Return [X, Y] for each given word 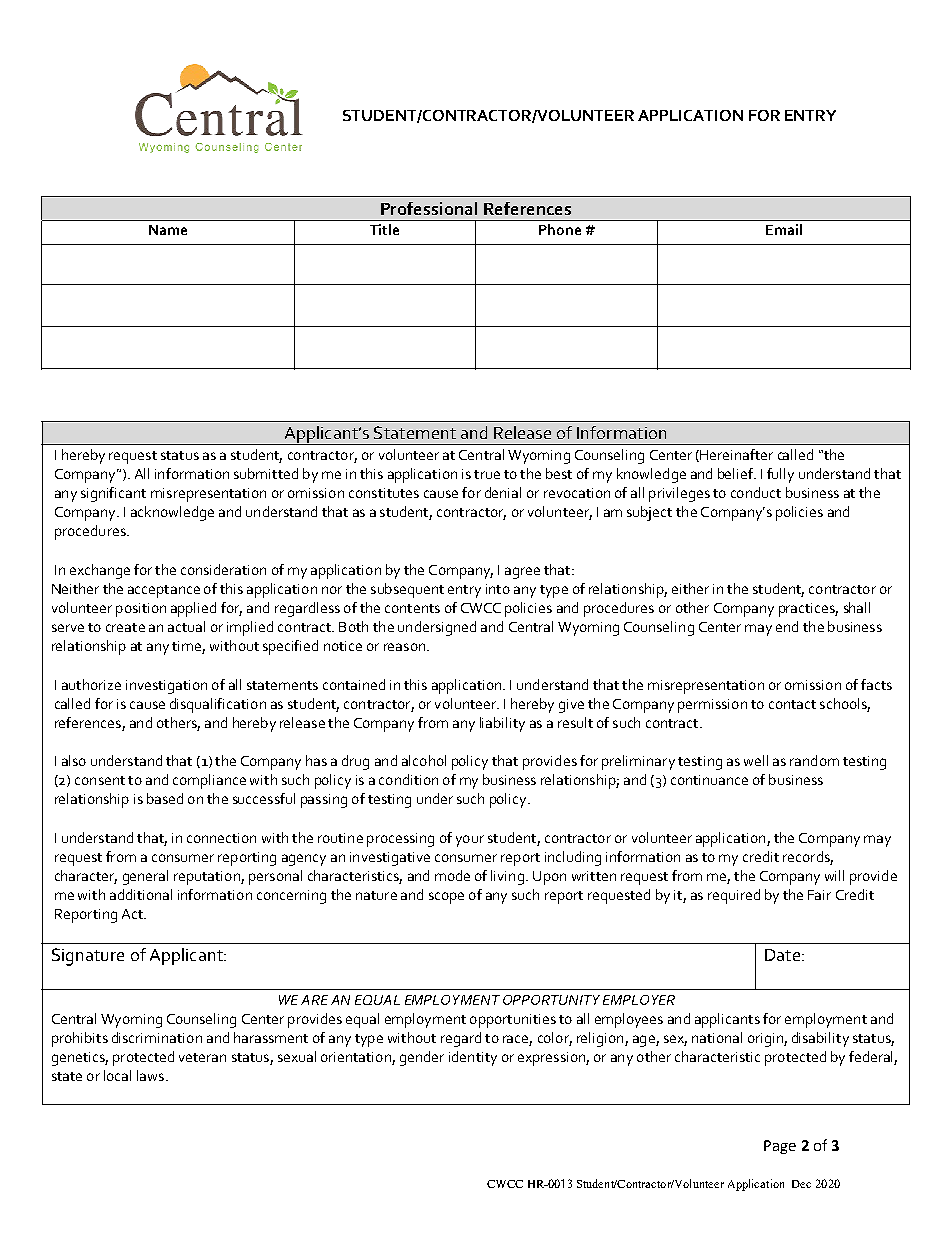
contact [792, 704]
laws [150, 1075]
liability [502, 724]
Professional [429, 208]
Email [784, 229]
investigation [166, 687]
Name [168, 230]
